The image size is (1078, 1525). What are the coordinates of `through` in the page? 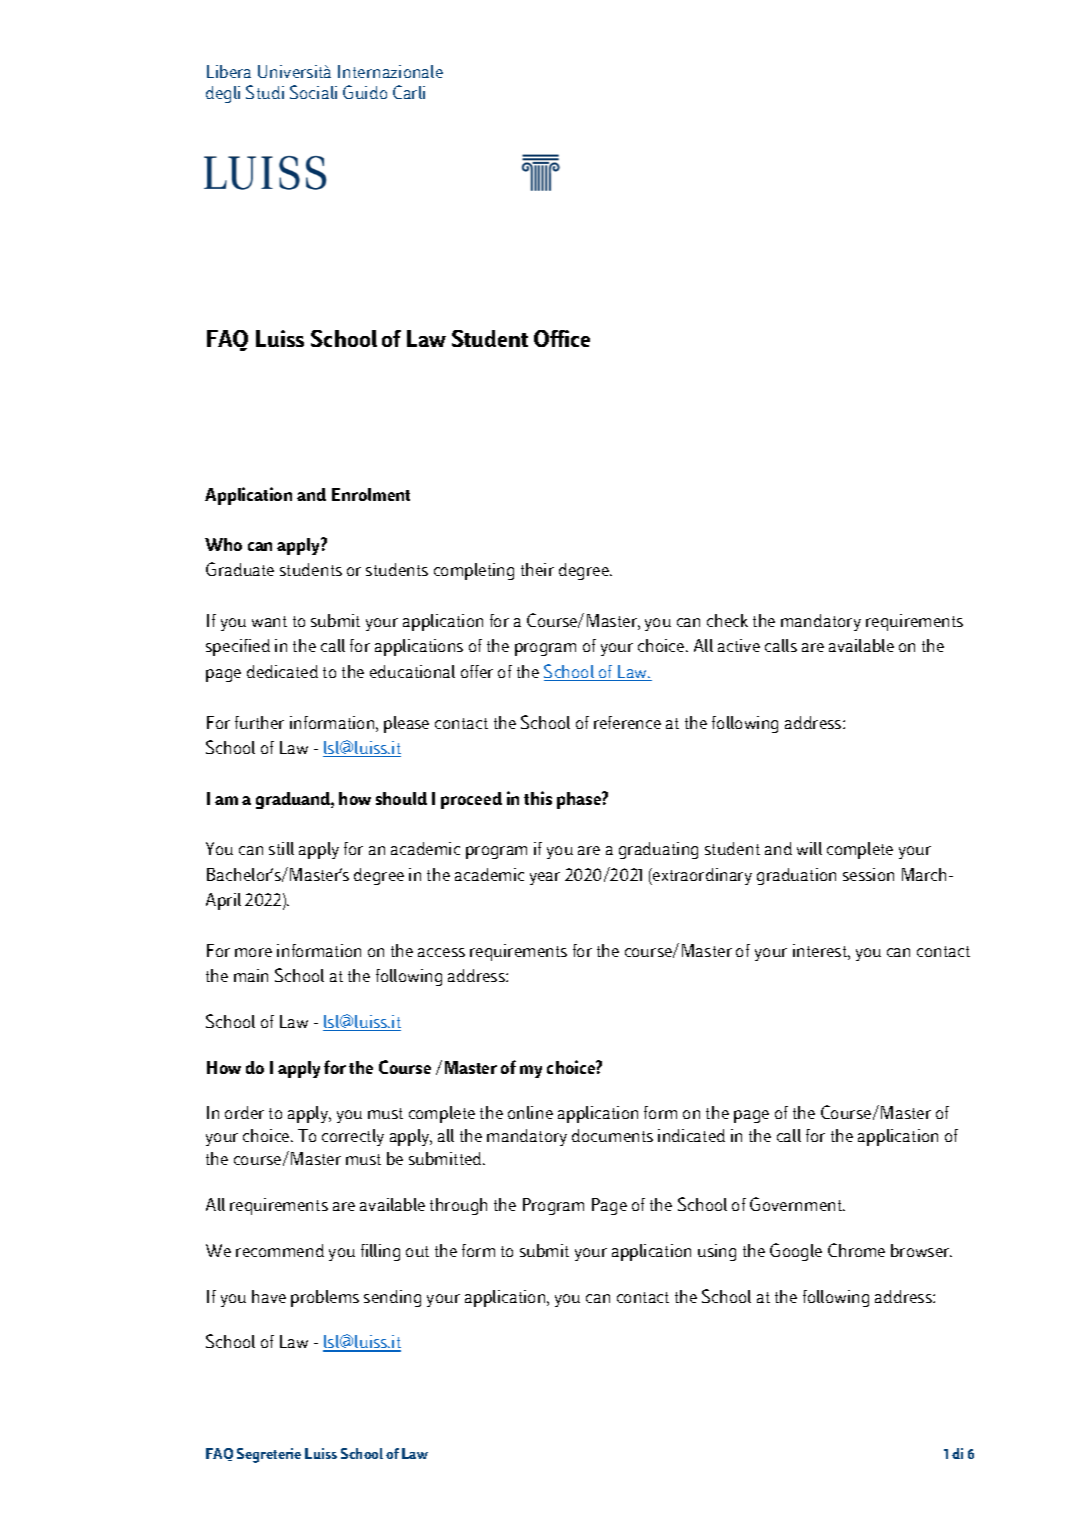 It's located at (458, 1206).
